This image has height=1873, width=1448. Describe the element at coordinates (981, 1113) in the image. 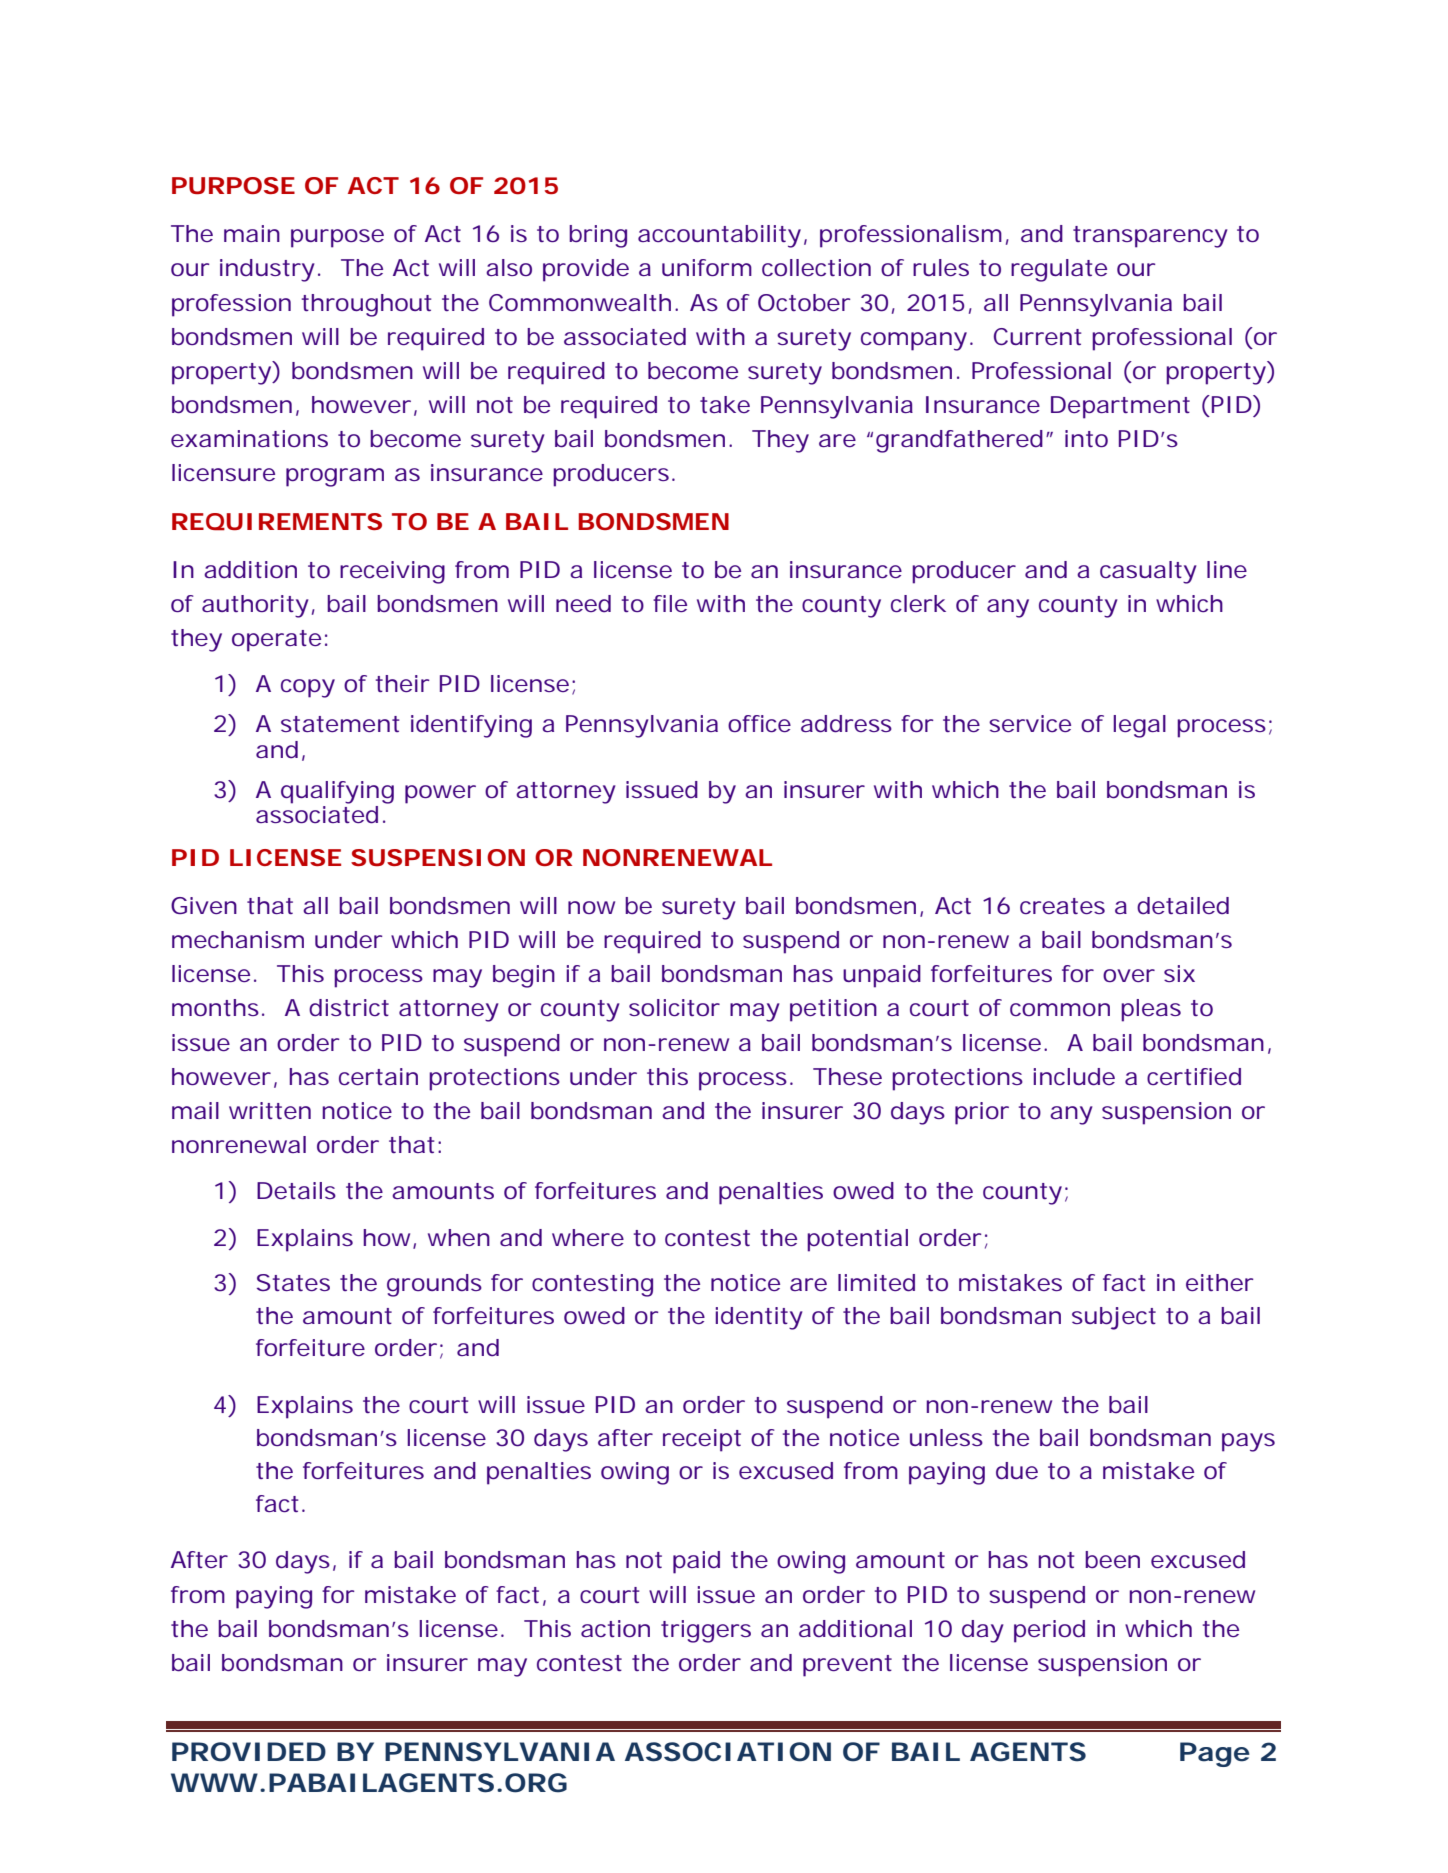

I see `prior` at that location.
